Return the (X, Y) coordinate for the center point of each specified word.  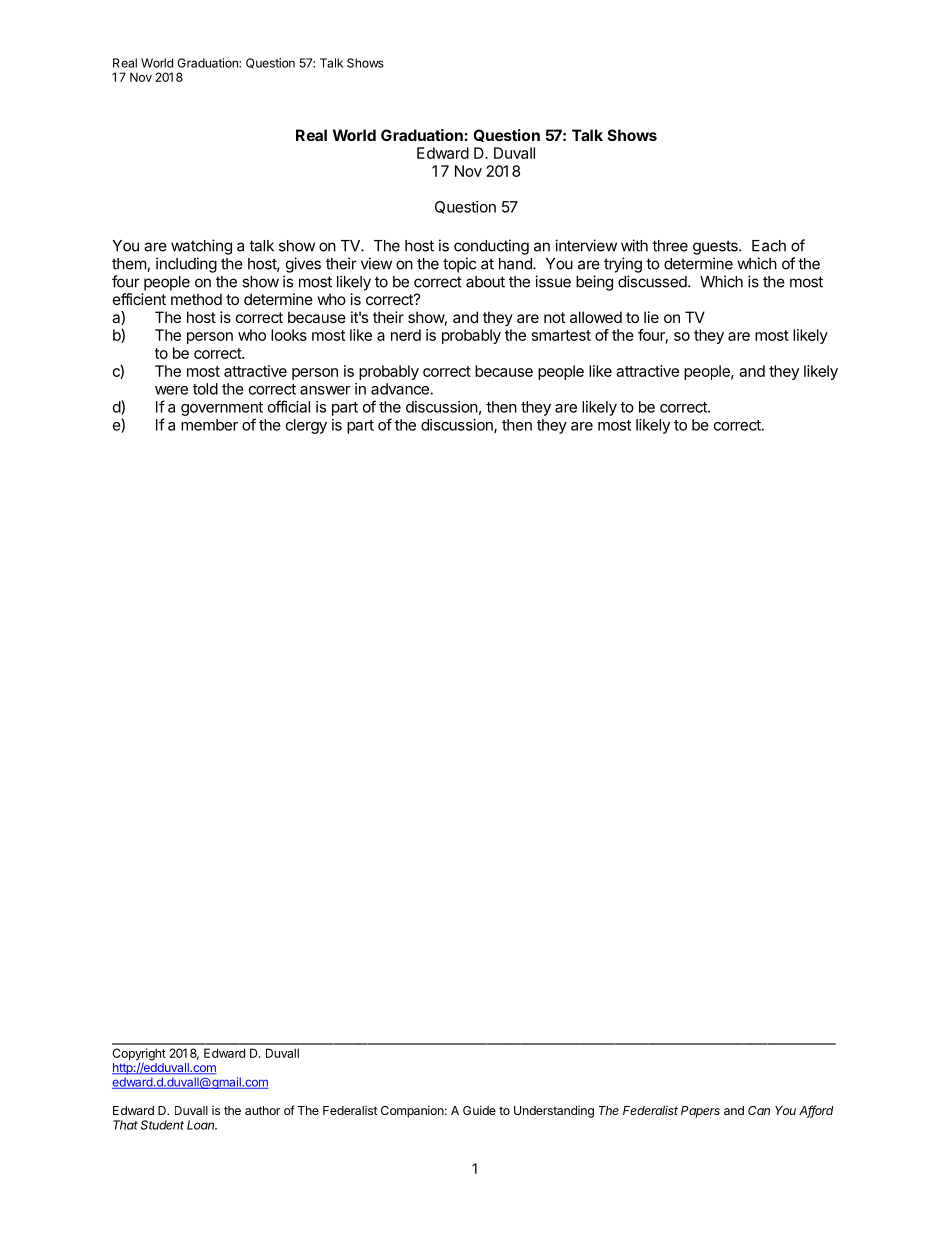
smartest (561, 335)
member (209, 425)
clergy (306, 426)
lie (651, 317)
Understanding (554, 1112)
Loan (202, 1125)
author (262, 1110)
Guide (479, 1110)
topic (459, 265)
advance (400, 389)
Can (759, 1110)
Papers (700, 1112)
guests (716, 247)
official (289, 406)
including (186, 265)
